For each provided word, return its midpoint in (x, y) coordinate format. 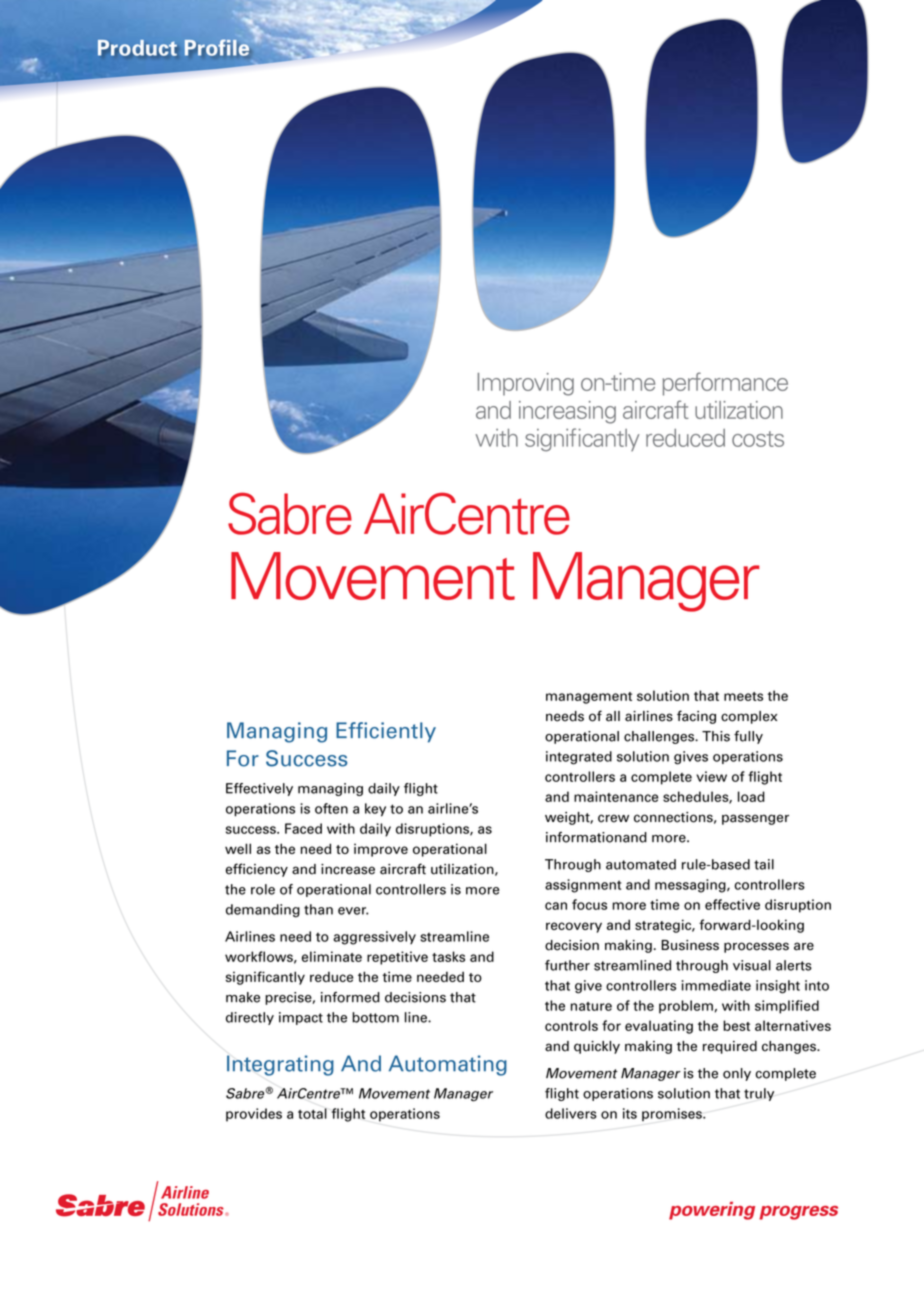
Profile (217, 48)
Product (137, 48)
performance (725, 384)
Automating (448, 1065)
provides (254, 1115)
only (737, 1074)
